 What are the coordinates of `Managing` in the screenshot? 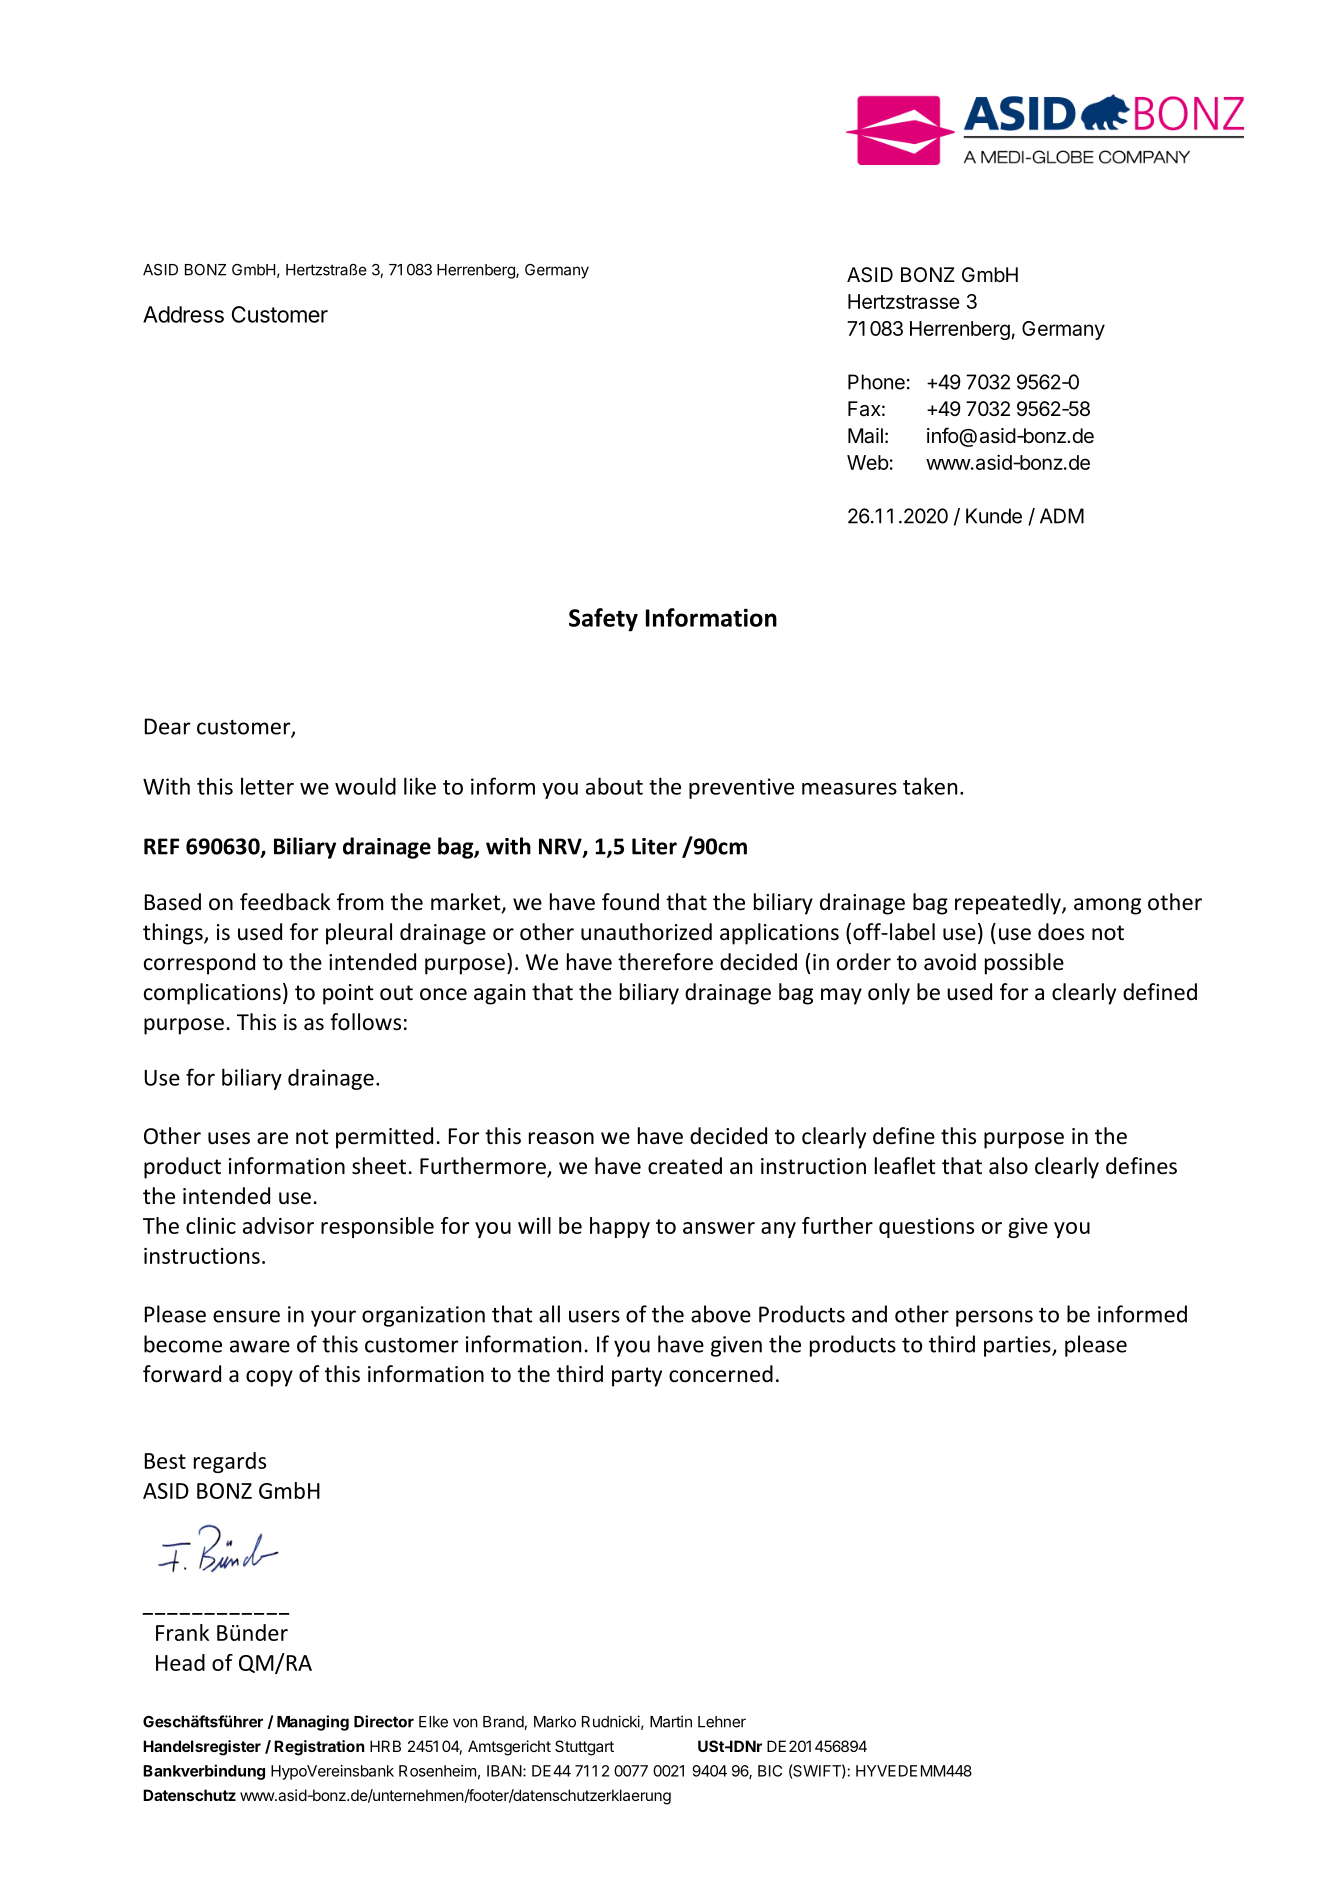 It's located at (313, 1723).
